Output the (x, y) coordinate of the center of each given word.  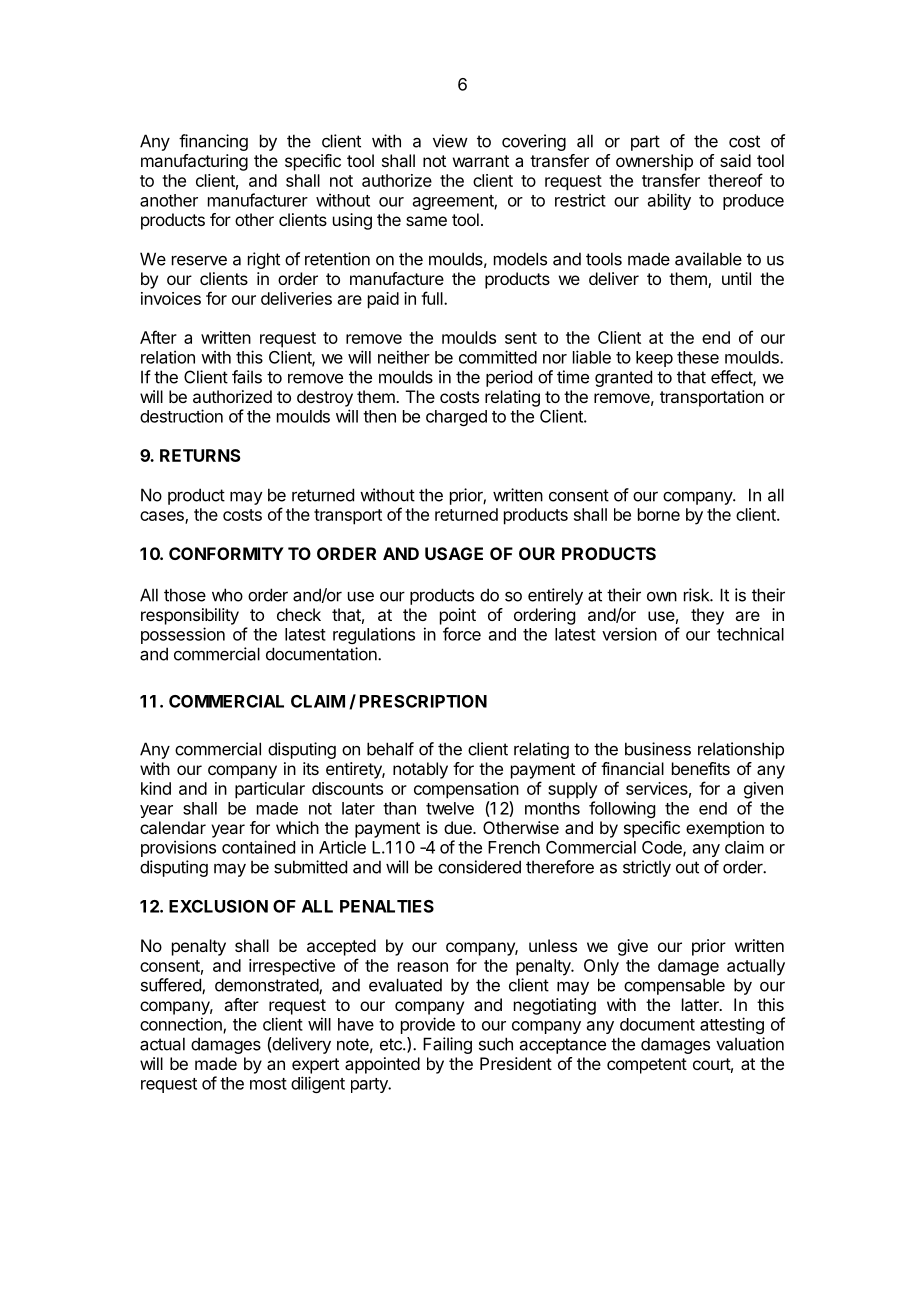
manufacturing (194, 162)
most (268, 1084)
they (707, 616)
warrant (481, 161)
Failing (447, 1045)
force (462, 634)
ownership (654, 162)
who (227, 595)
